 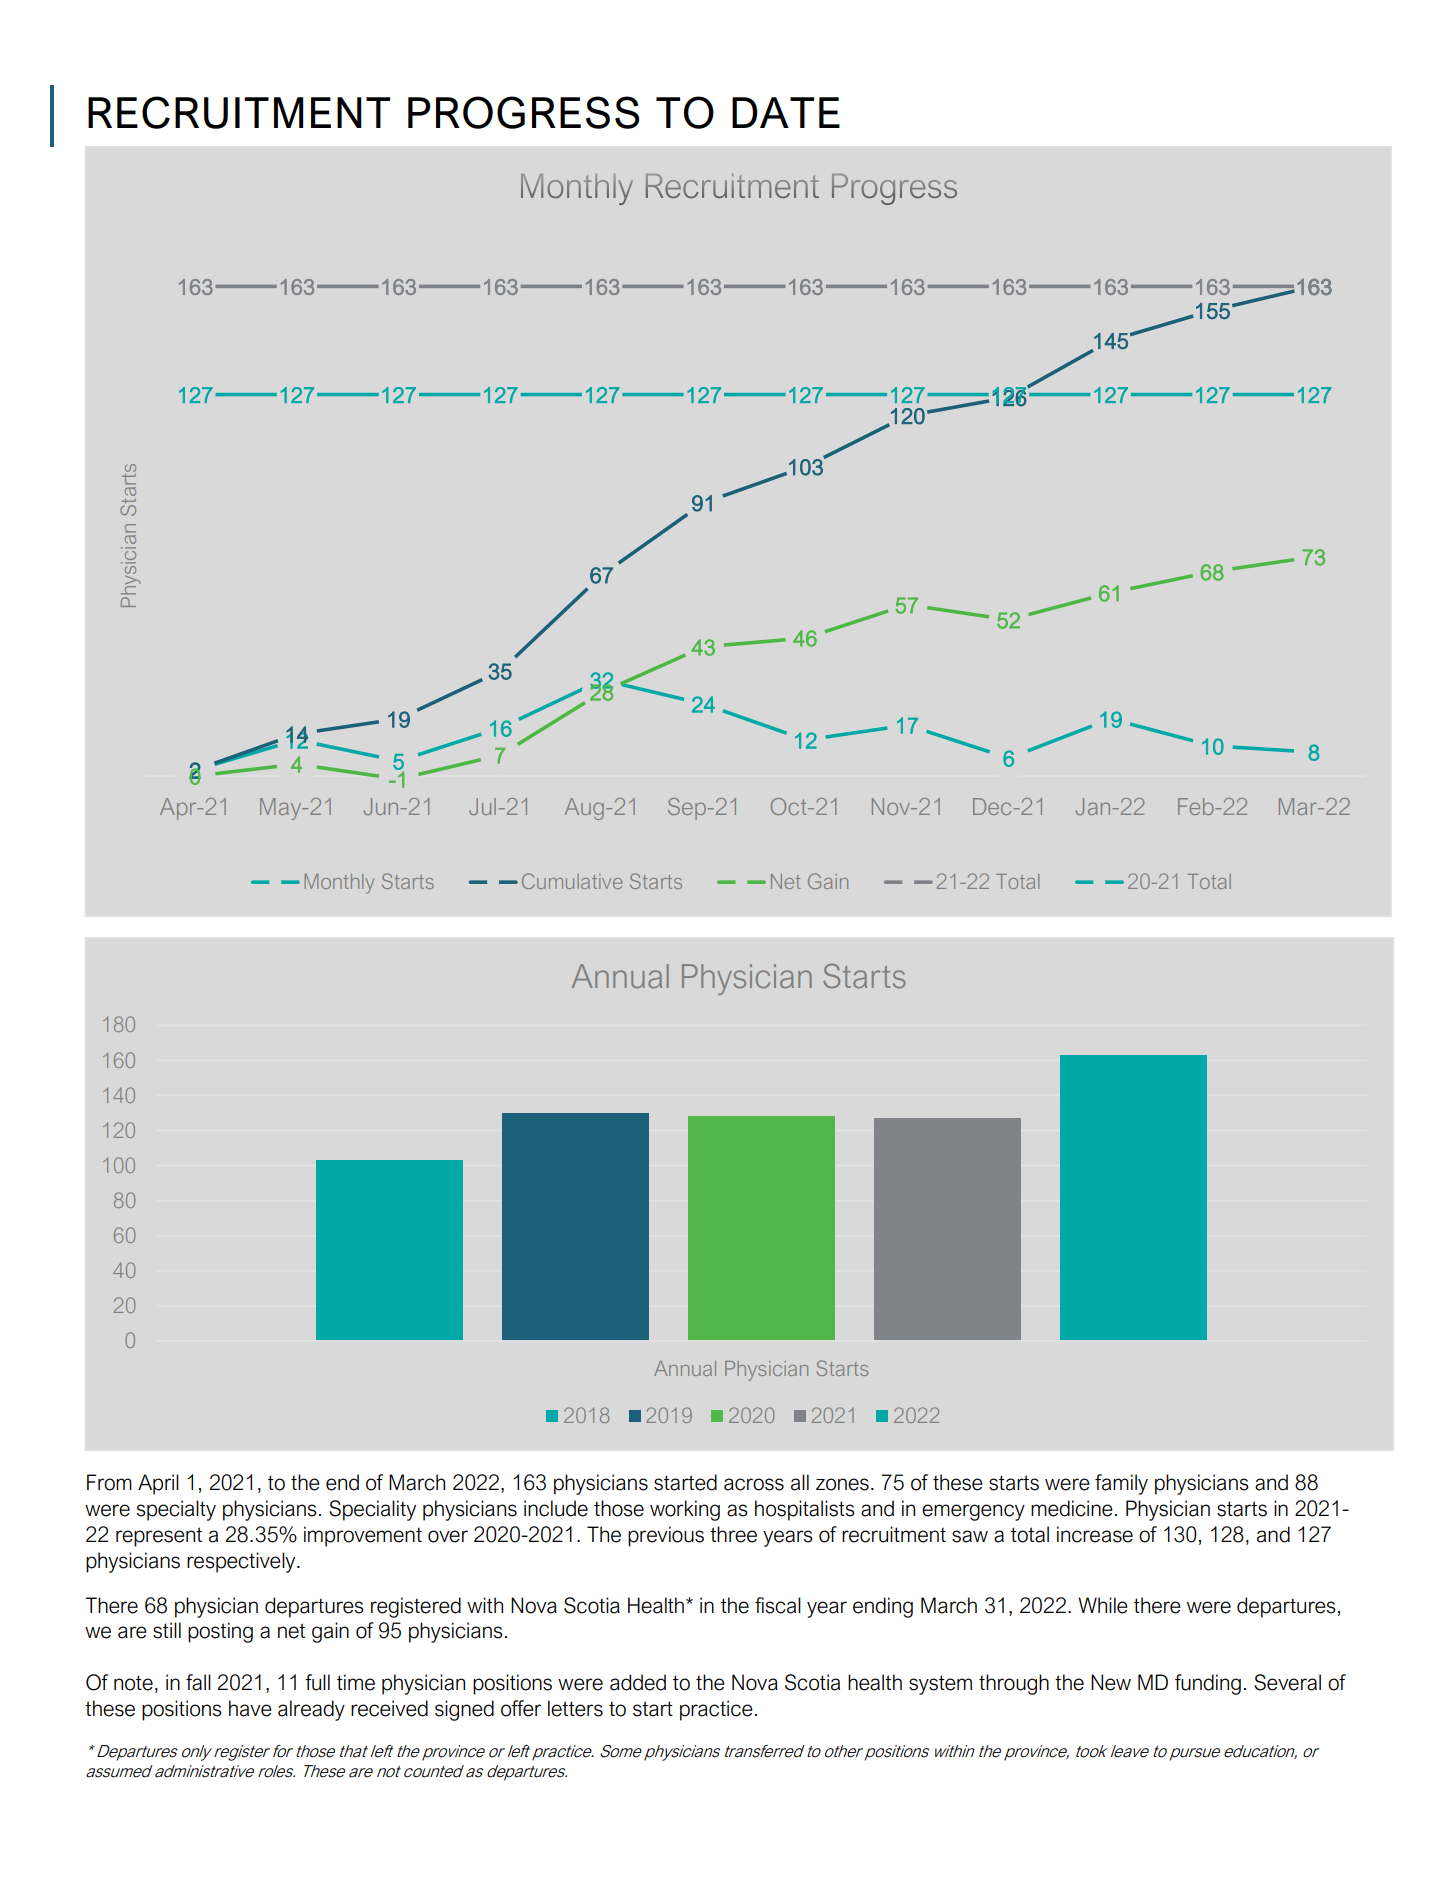 I want to click on DATE, so click(x=786, y=112).
